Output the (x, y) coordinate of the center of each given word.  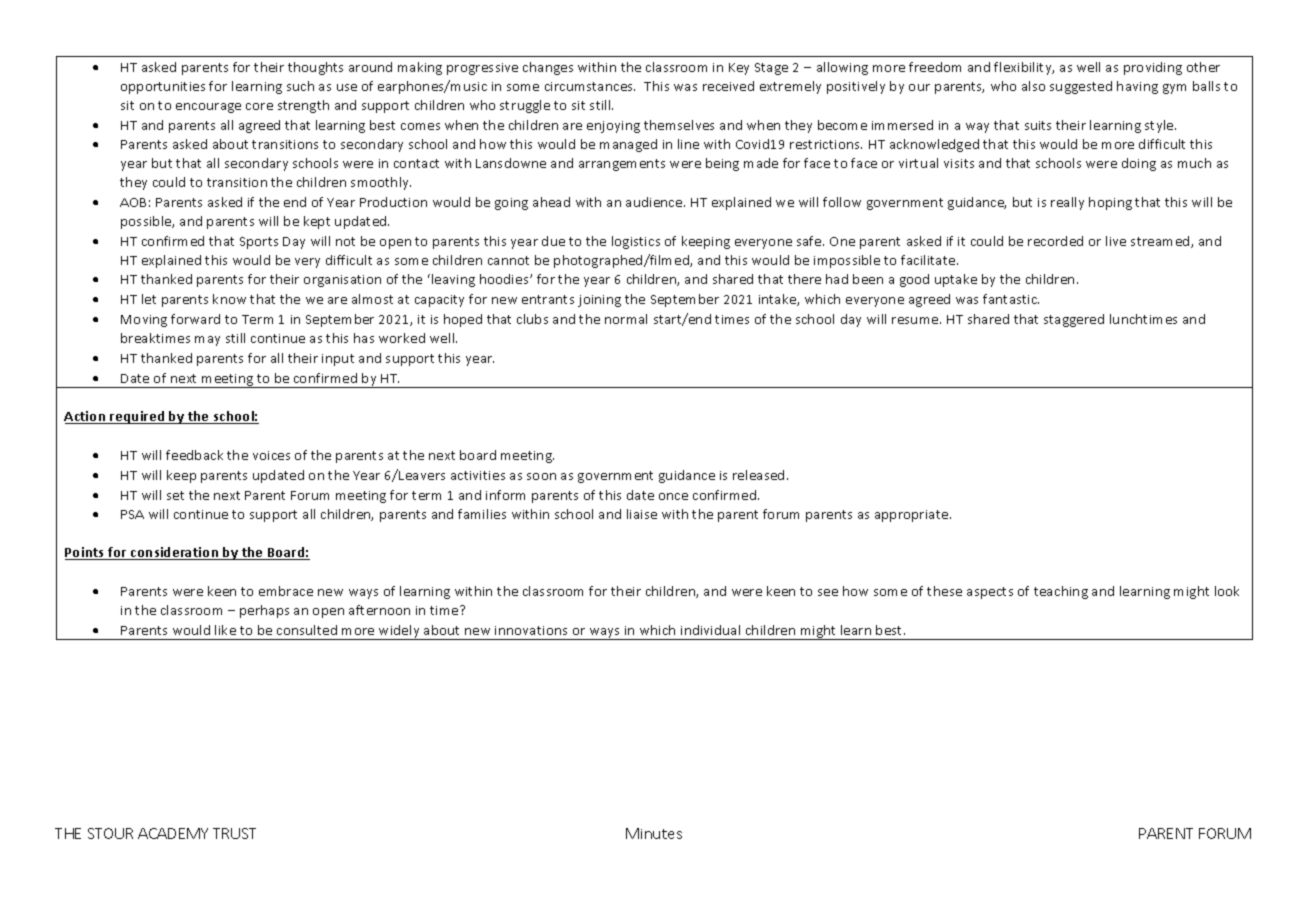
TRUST (234, 833)
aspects (990, 593)
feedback (194, 455)
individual (710, 630)
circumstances (590, 86)
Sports (259, 243)
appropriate (913, 516)
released (758, 475)
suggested (1081, 87)
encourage (208, 108)
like (225, 630)
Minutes (654, 833)
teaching (1061, 592)
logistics (636, 242)
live (1116, 241)
